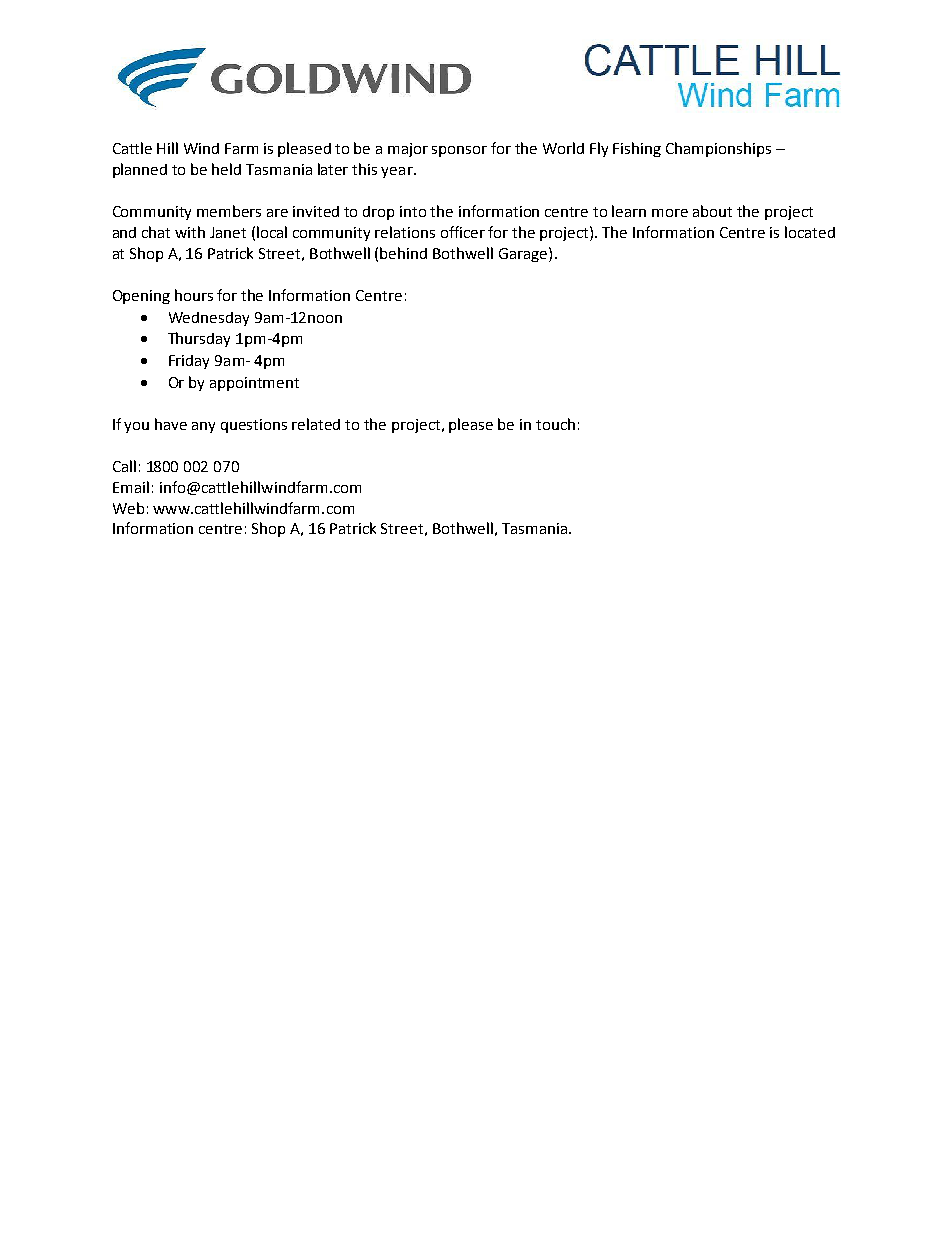 Image resolution: width=952 pixels, height=1233 pixels. I want to click on any, so click(203, 427).
